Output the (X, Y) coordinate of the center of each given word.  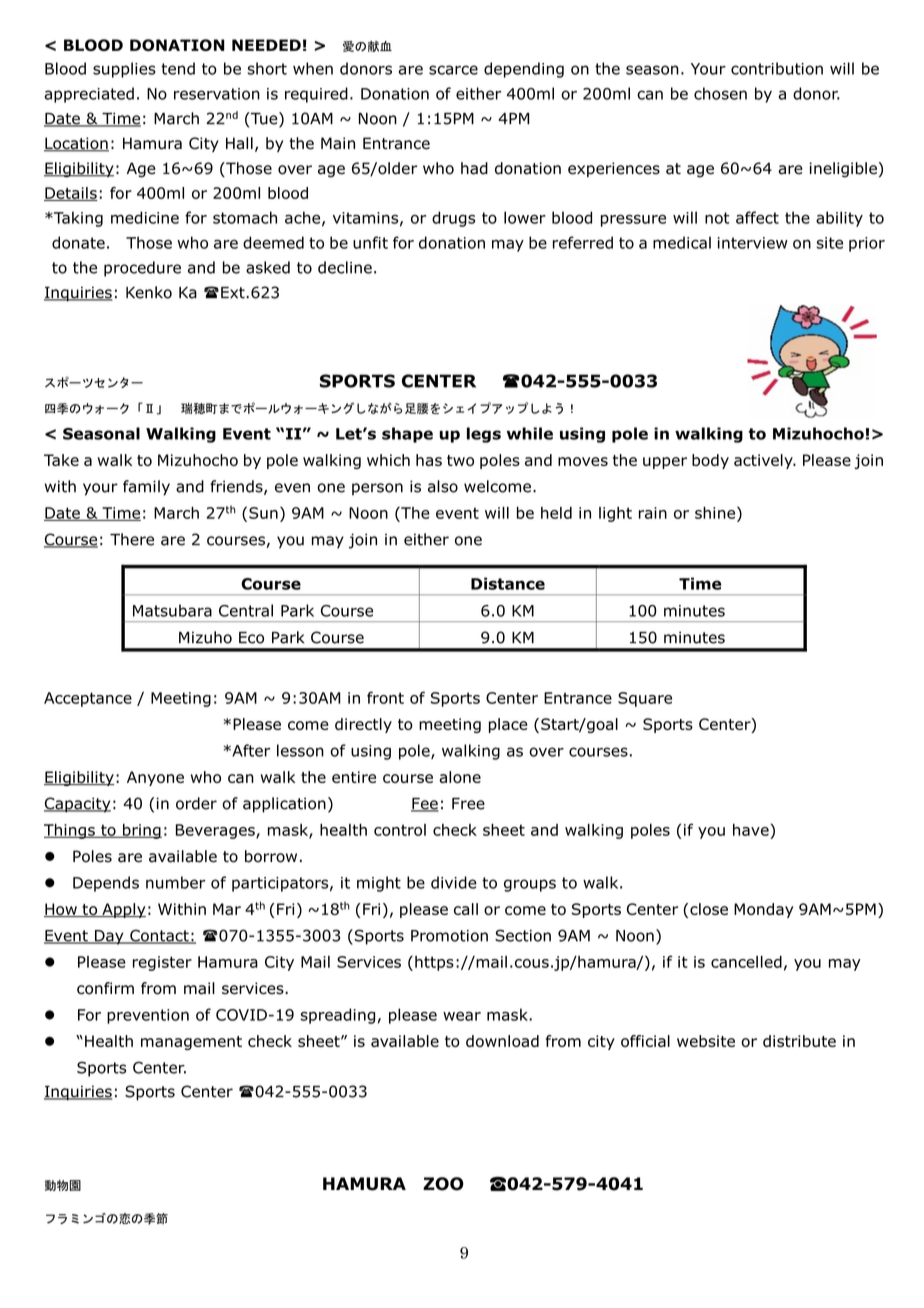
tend (178, 68)
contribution (777, 68)
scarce (453, 70)
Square (645, 699)
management (191, 1043)
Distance (508, 583)
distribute (799, 1041)
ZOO (443, 1184)
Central (246, 610)
